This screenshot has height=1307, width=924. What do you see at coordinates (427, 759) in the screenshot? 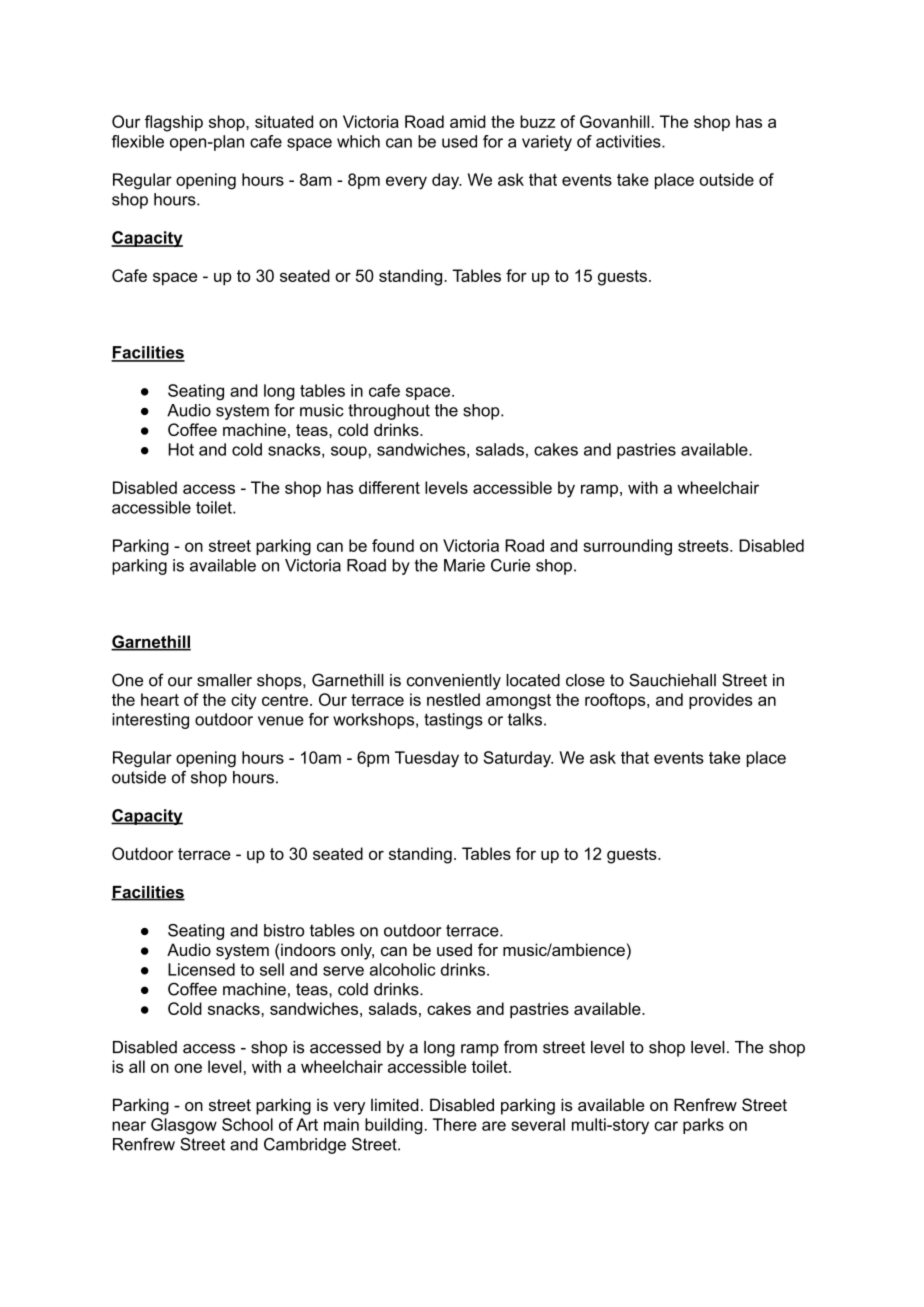
I see `Tuesday` at bounding box center [427, 759].
